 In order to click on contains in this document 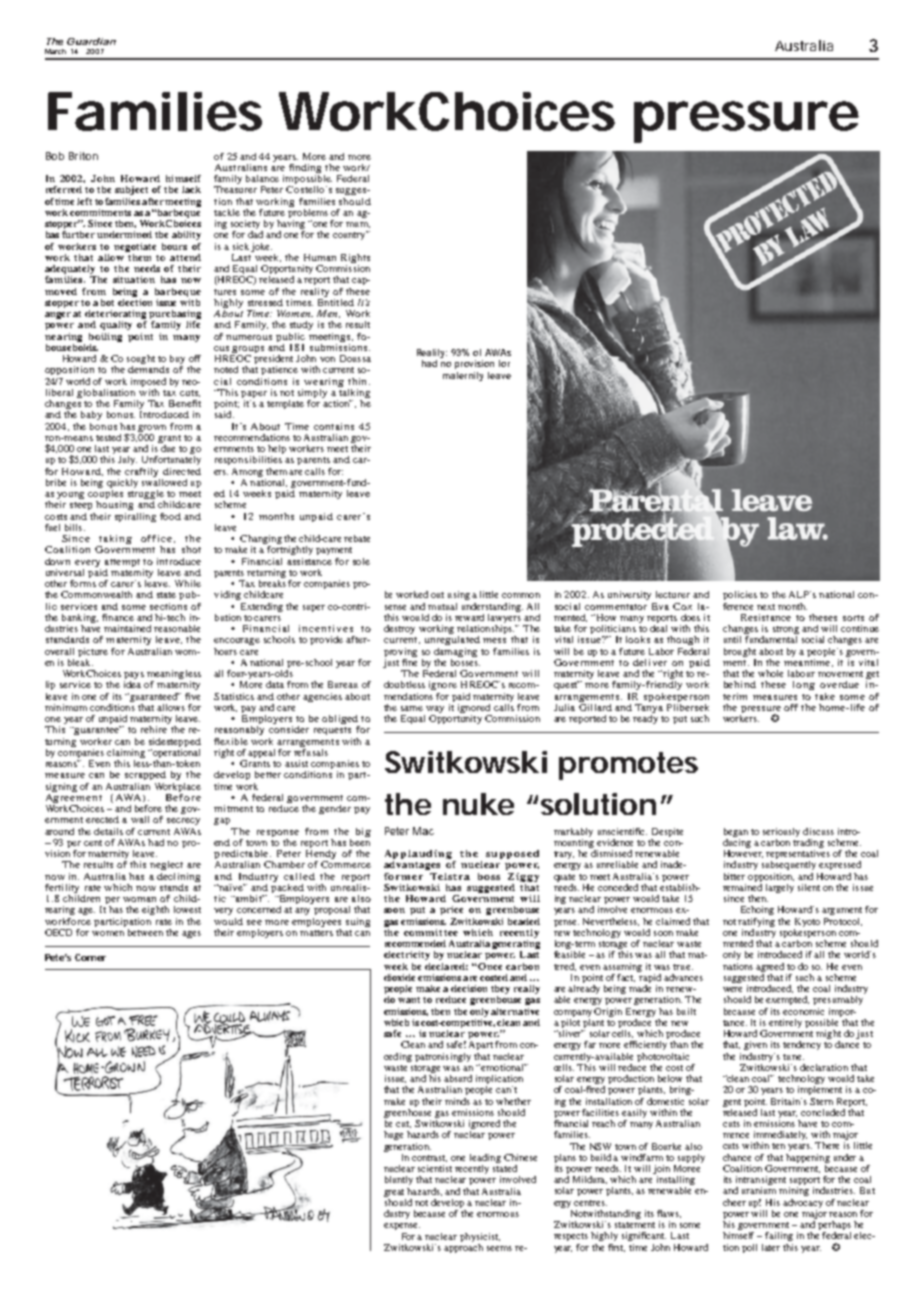, I will do `click(334, 426)`.
